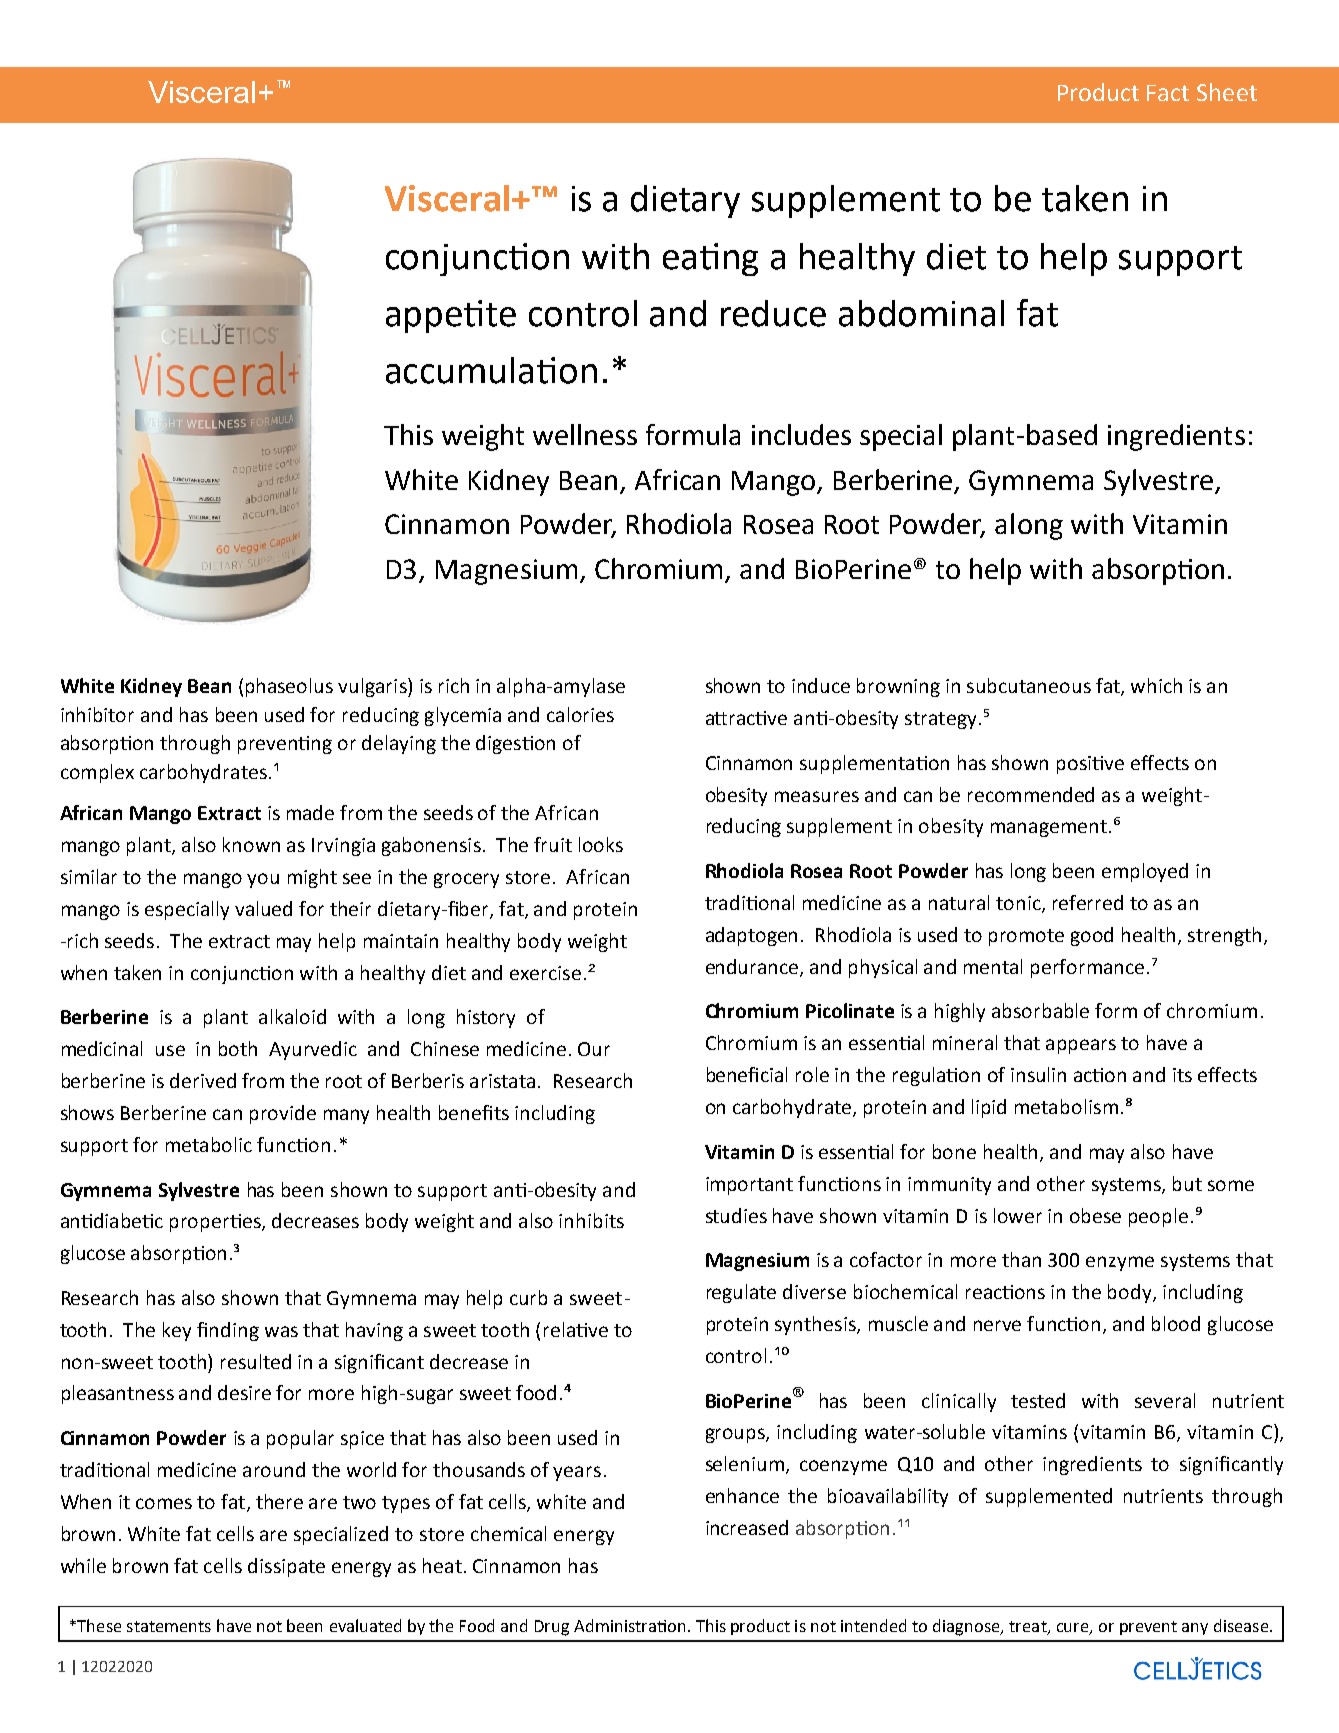 This screenshot has height=1733, width=1339. Describe the element at coordinates (1145, 872) in the screenshot. I see `employed` at that location.
